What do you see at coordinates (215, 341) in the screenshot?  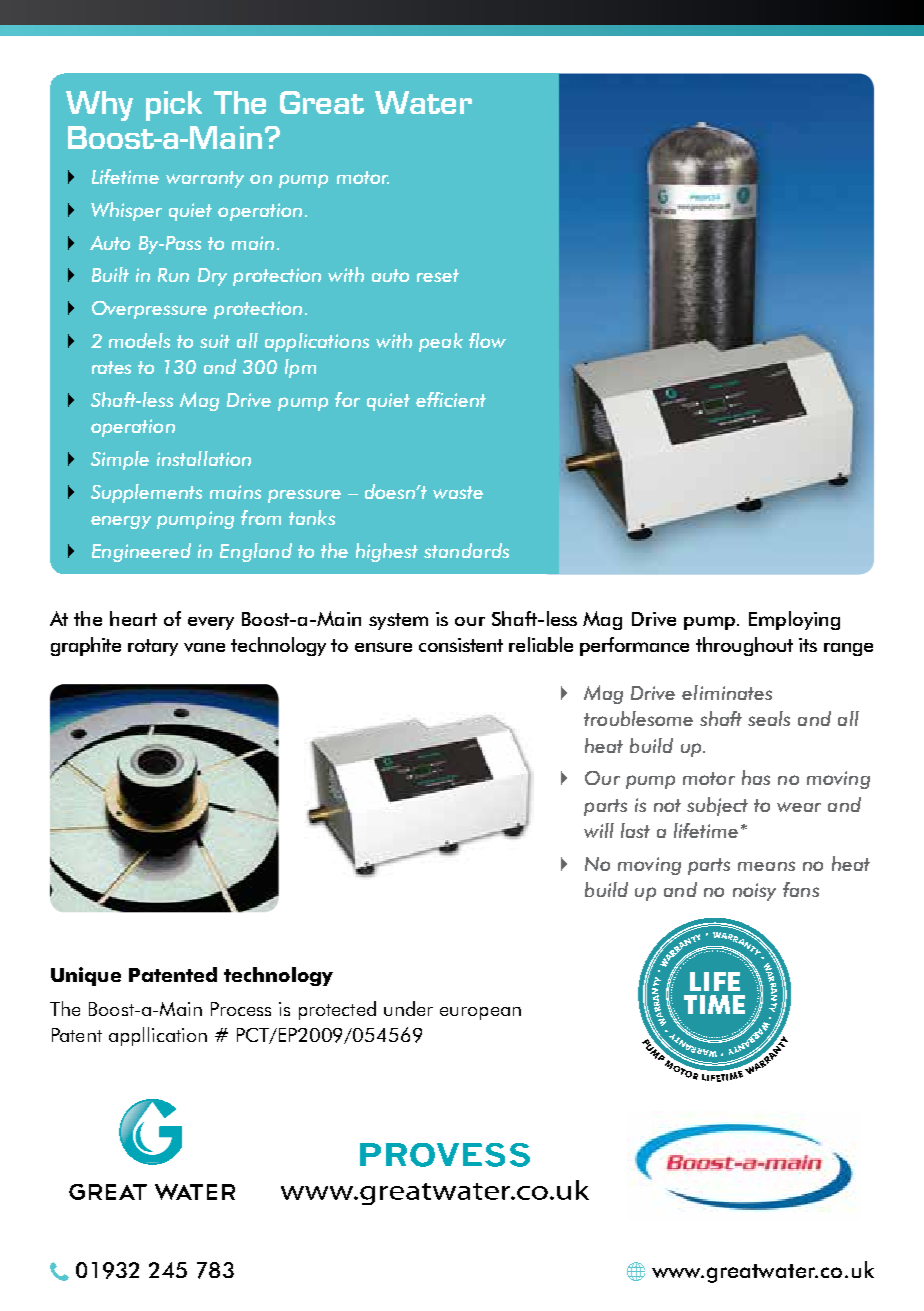 I see `suit` at bounding box center [215, 341].
